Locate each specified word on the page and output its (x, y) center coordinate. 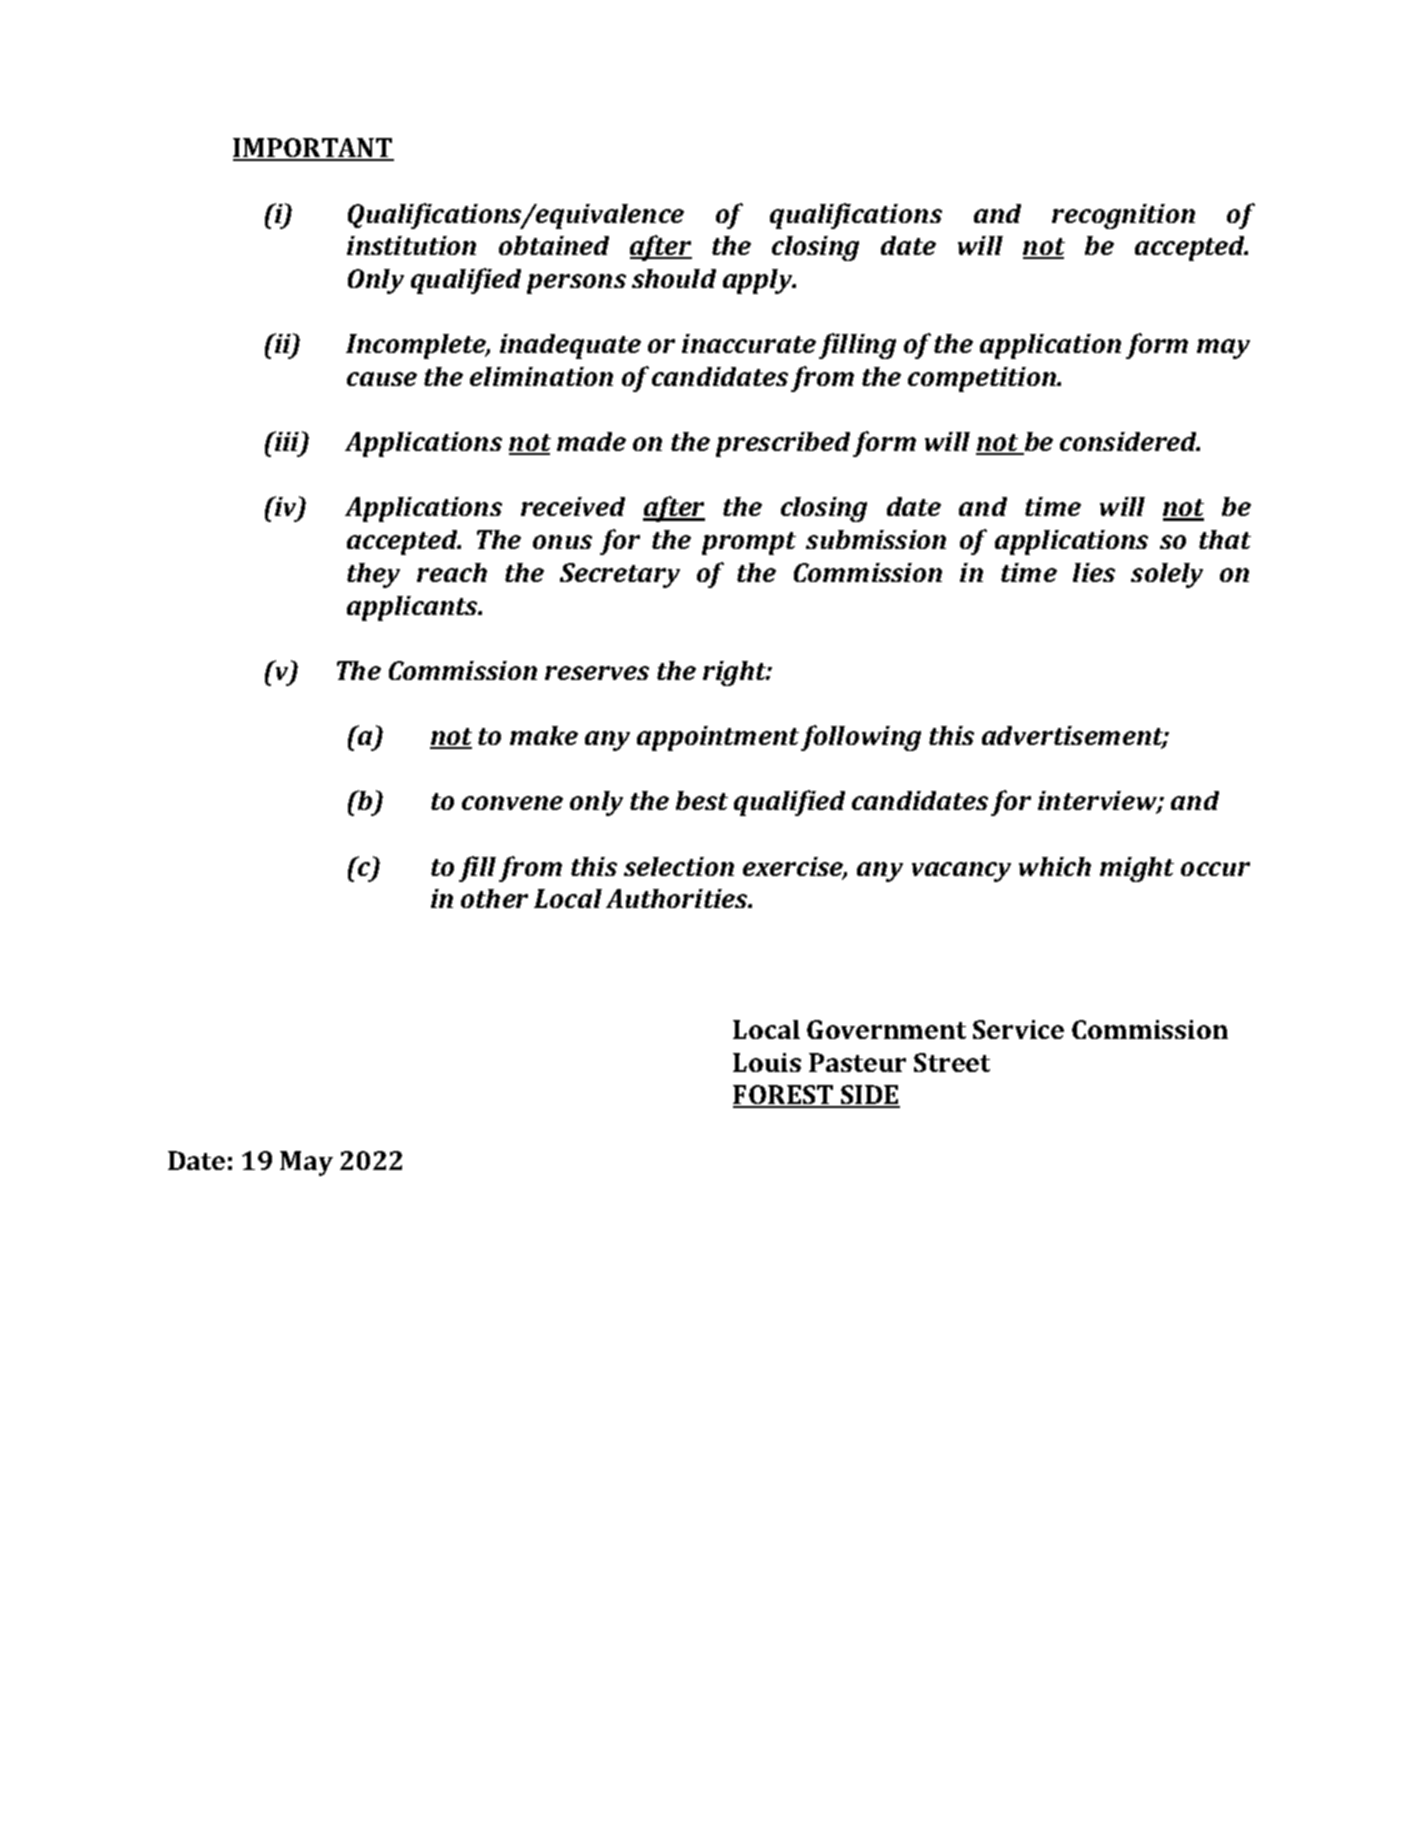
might (1137, 869)
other (494, 898)
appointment (718, 738)
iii (287, 442)
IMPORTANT (313, 149)
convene (512, 803)
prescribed (783, 444)
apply (759, 281)
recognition (1123, 216)
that (1225, 539)
